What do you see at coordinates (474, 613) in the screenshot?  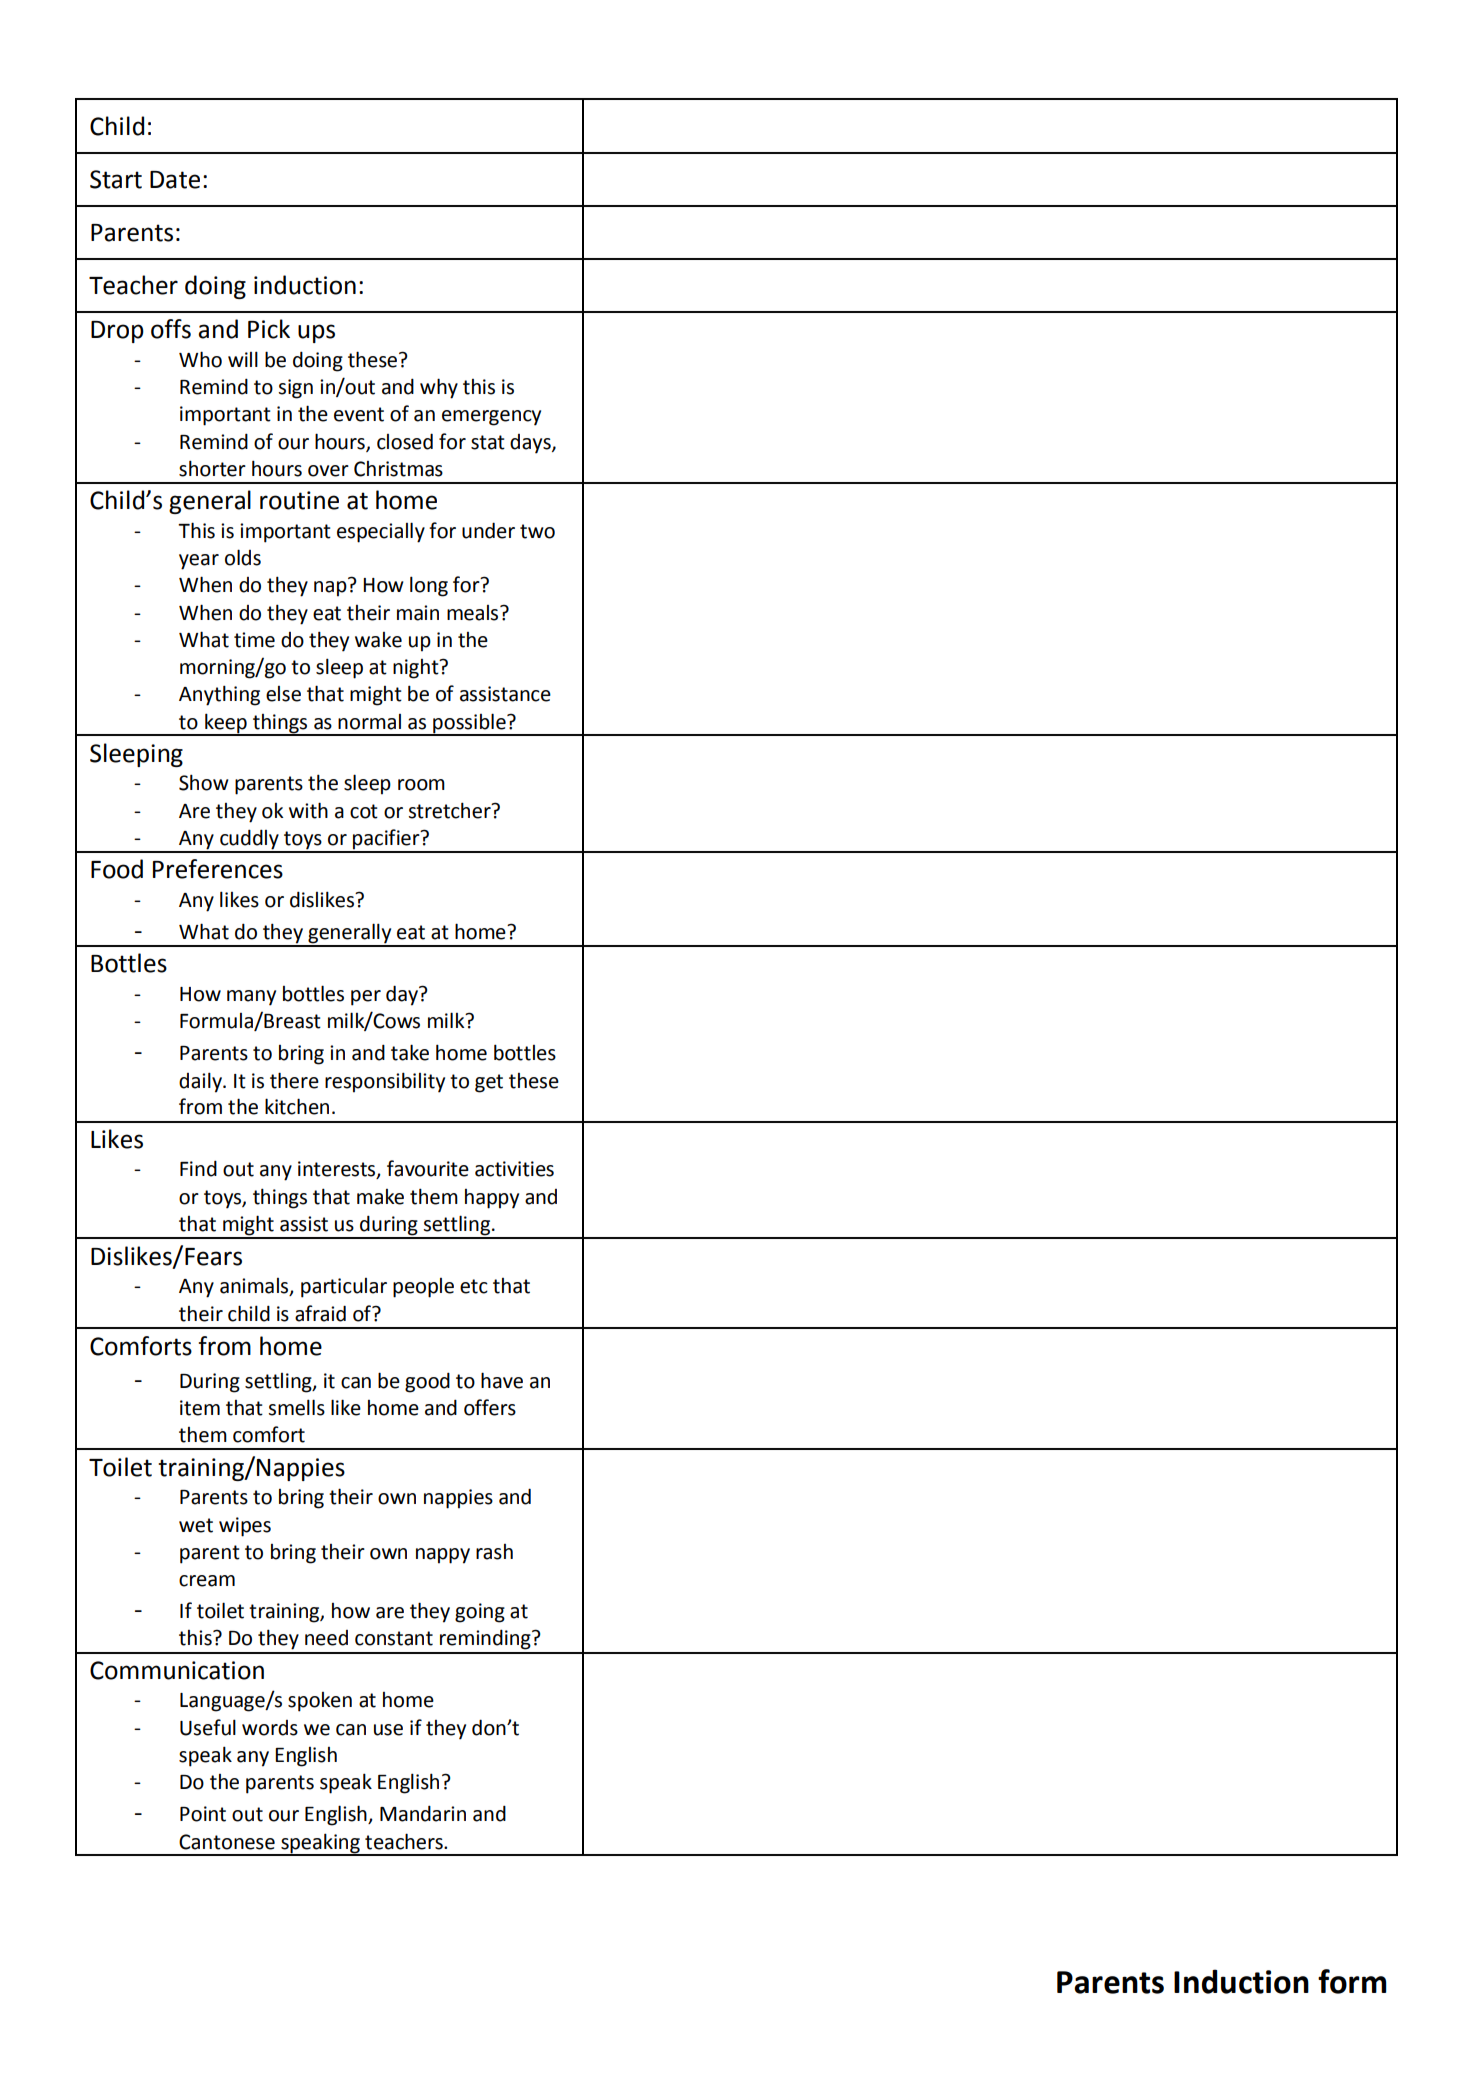 I see `meals` at bounding box center [474, 613].
